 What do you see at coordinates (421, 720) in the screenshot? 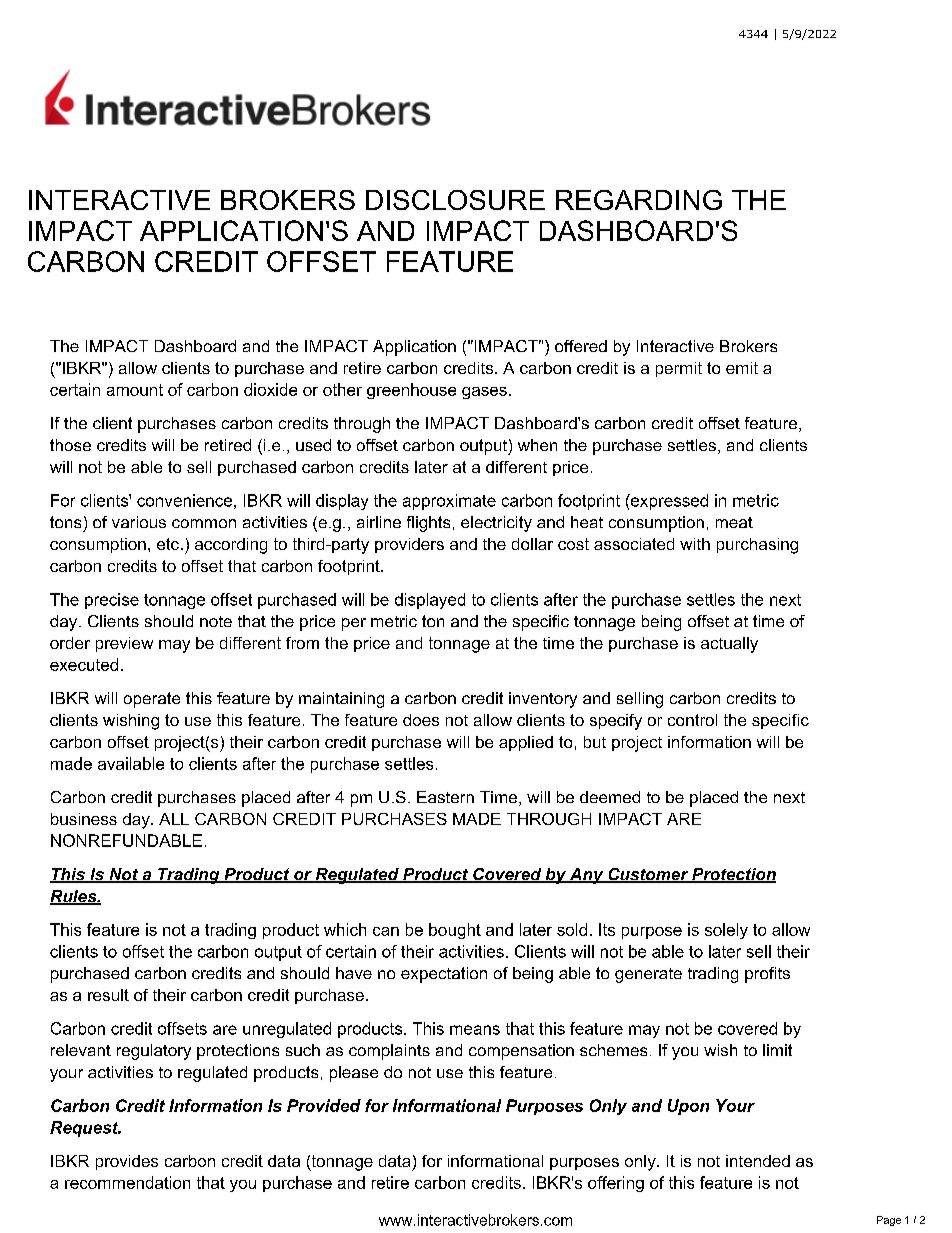
I see `does` at bounding box center [421, 720].
